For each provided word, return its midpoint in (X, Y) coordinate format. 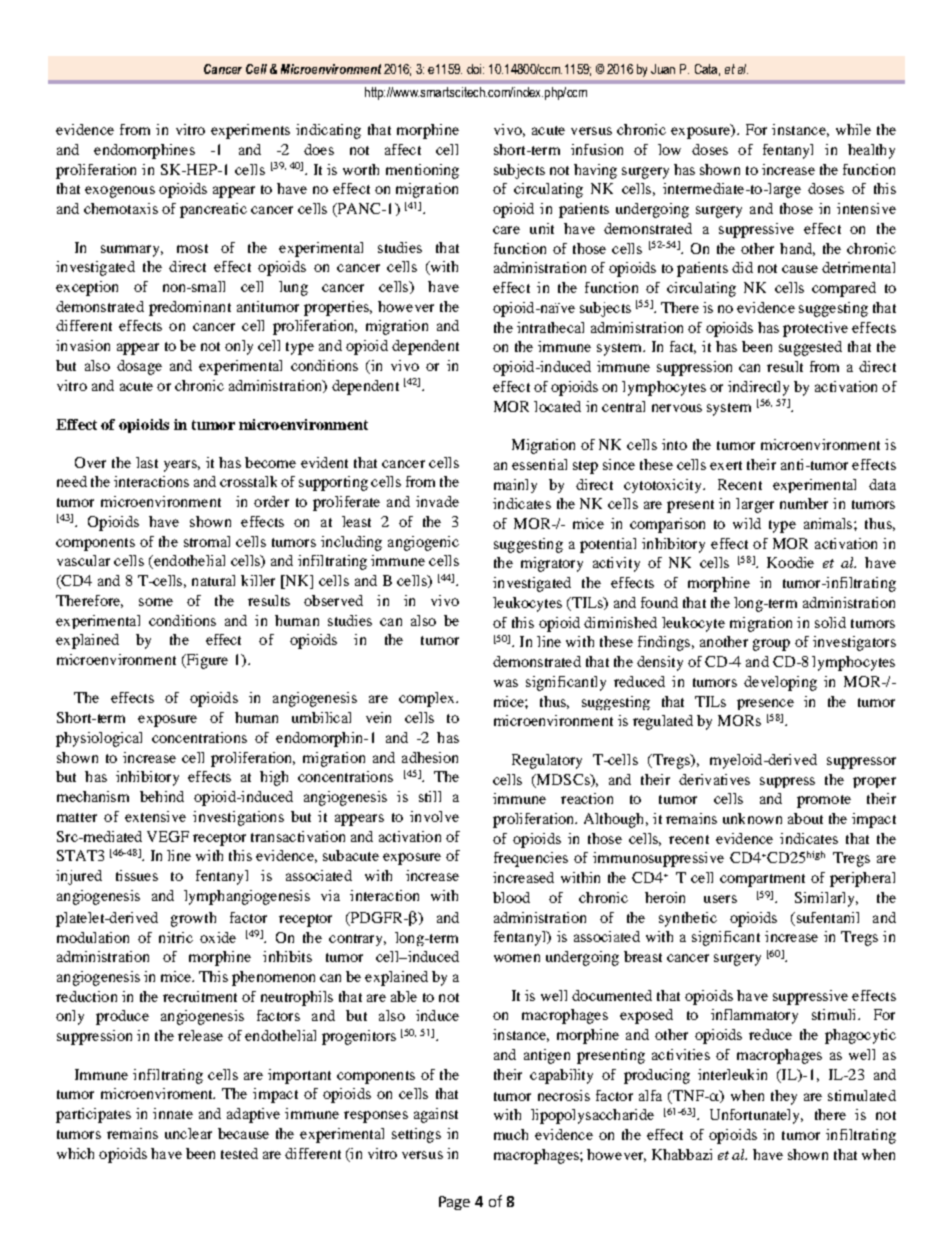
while (853, 129)
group (771, 645)
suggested (810, 348)
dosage (139, 367)
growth (193, 919)
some (156, 602)
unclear (188, 1133)
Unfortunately (756, 1116)
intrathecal (550, 327)
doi (475, 69)
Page (454, 1203)
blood (511, 897)
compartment (762, 880)
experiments (250, 131)
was (506, 683)
